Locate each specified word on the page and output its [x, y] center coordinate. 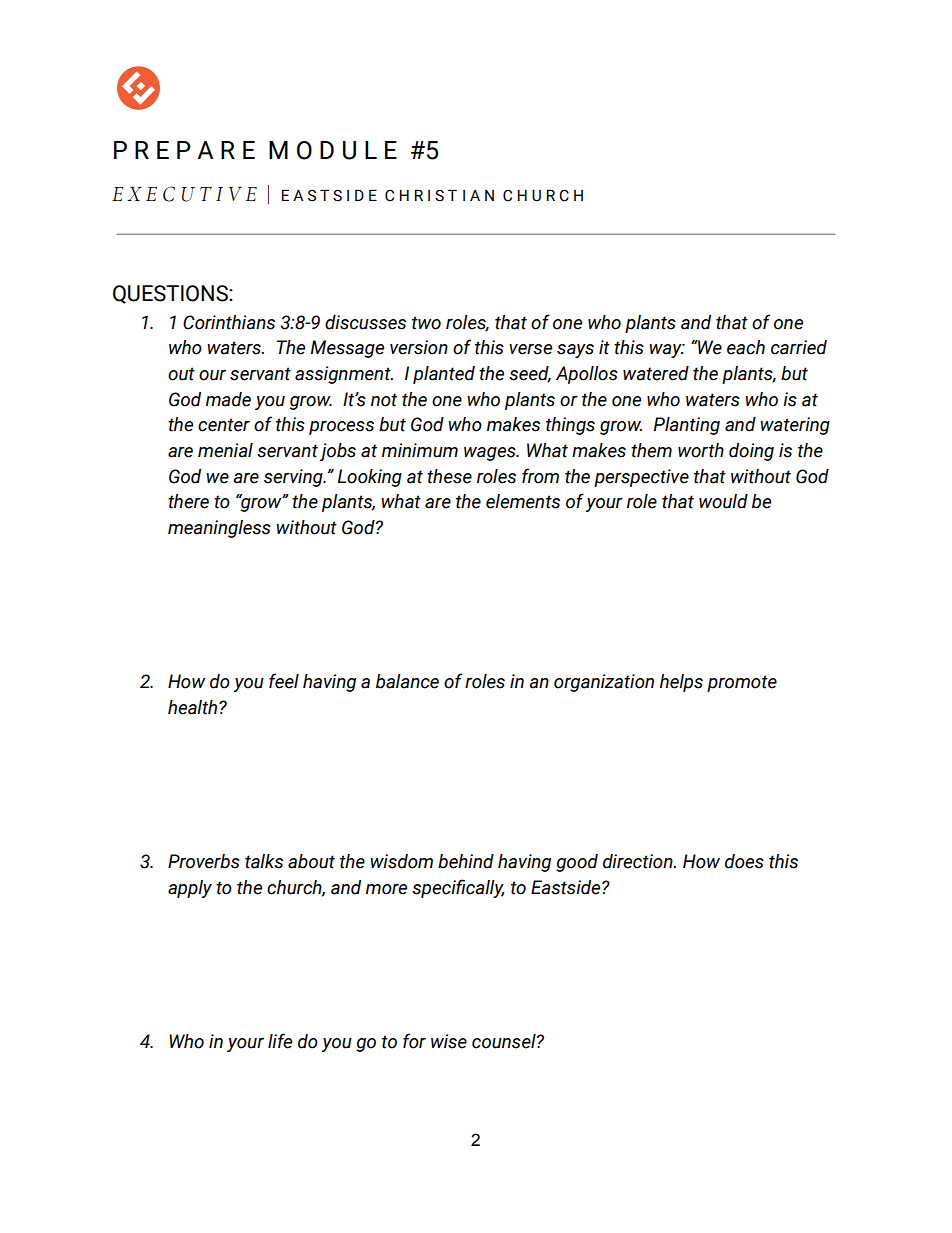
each [746, 347]
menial [225, 450]
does [744, 861]
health [194, 707]
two [426, 323]
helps [681, 683]
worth [701, 450]
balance [407, 681]
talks [264, 861]
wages [491, 454]
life [280, 1041]
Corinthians [229, 322]
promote [742, 683]
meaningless [219, 529]
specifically [458, 888]
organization [604, 683]
